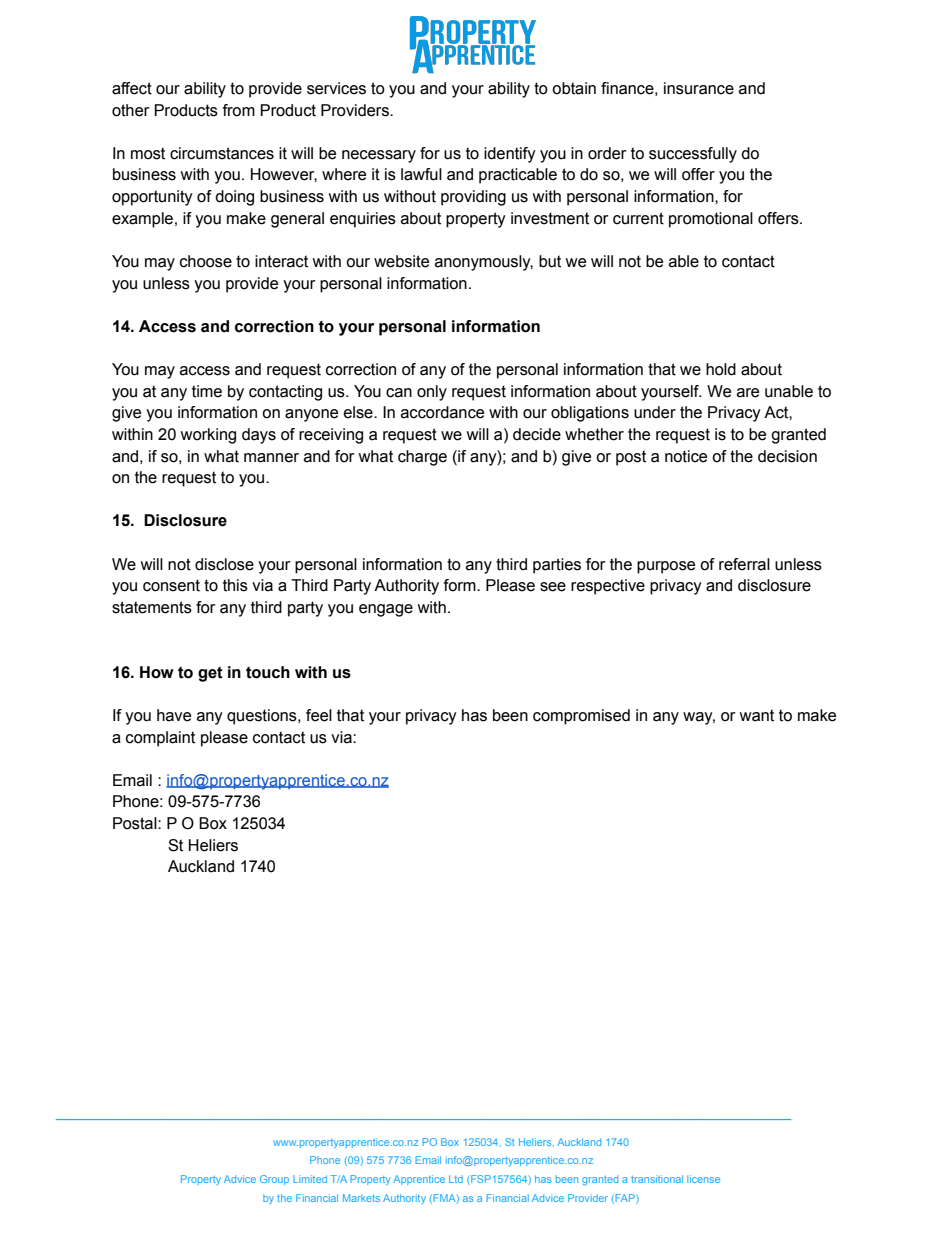  What do you see at coordinates (721, 369) in the document?
I see `hold` at bounding box center [721, 369].
